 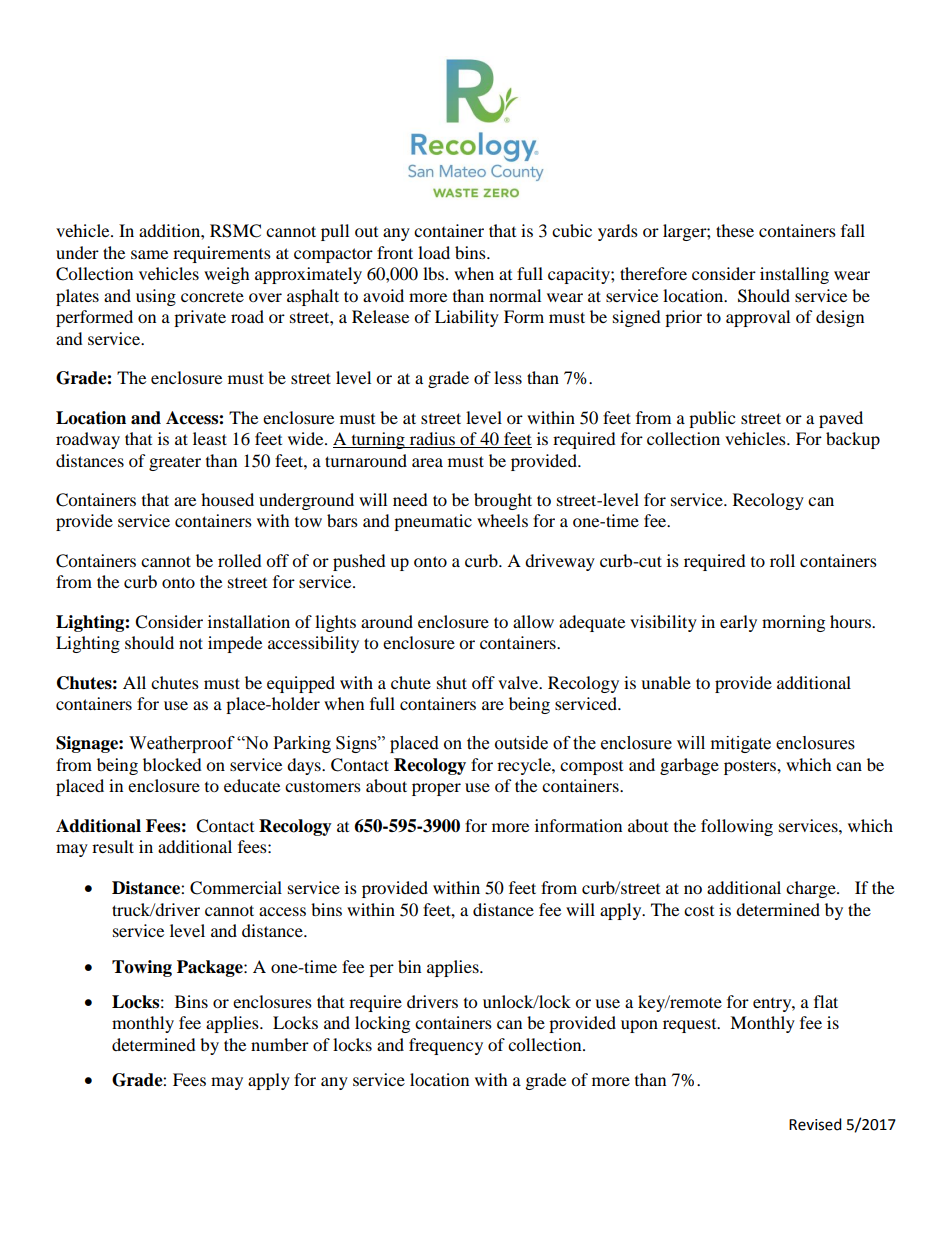 What do you see at coordinates (794, 275) in the image?
I see `installing` at bounding box center [794, 275].
